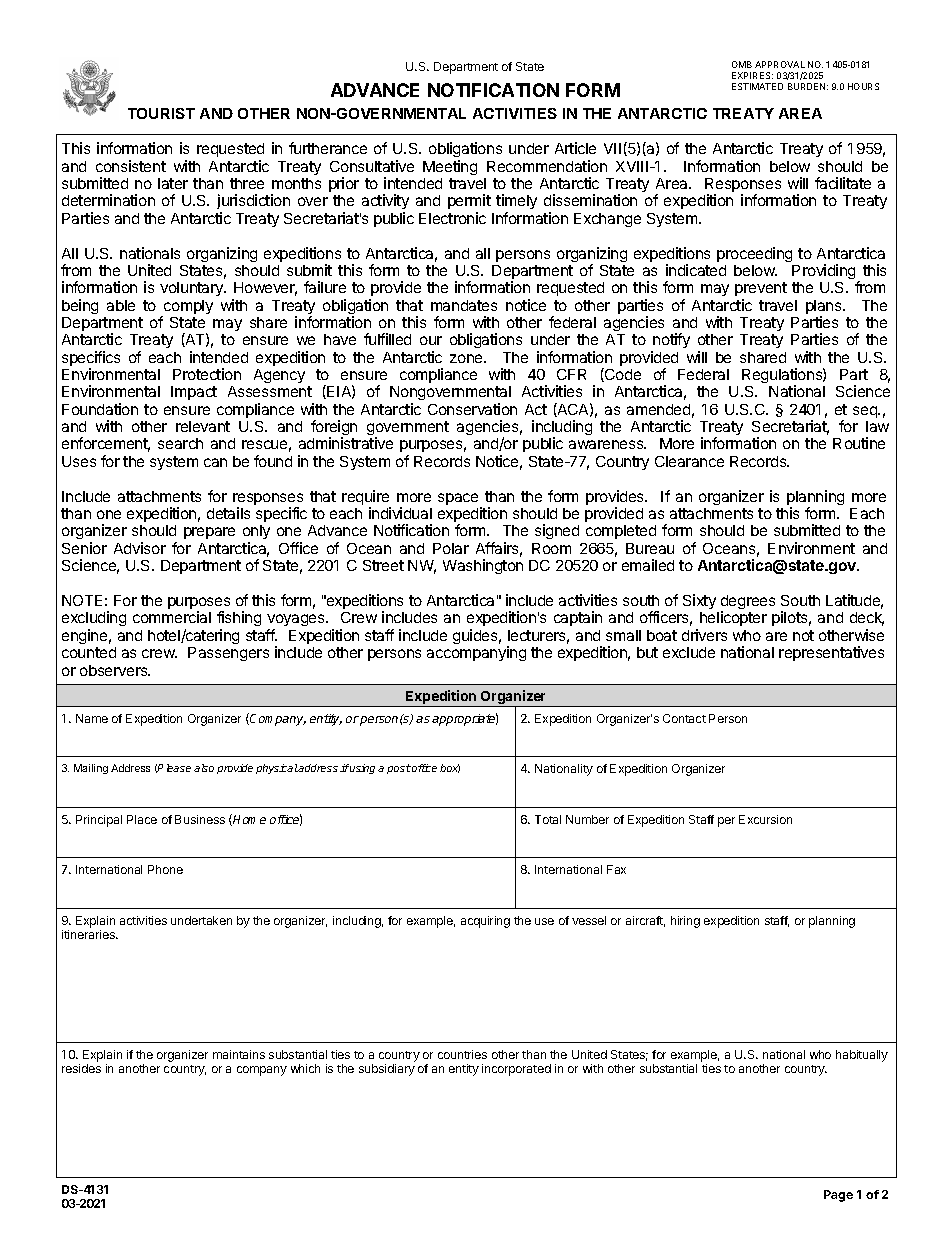 The image size is (952, 1233). Describe the element at coordinates (172, 617) in the image. I see `commercial` at that location.
